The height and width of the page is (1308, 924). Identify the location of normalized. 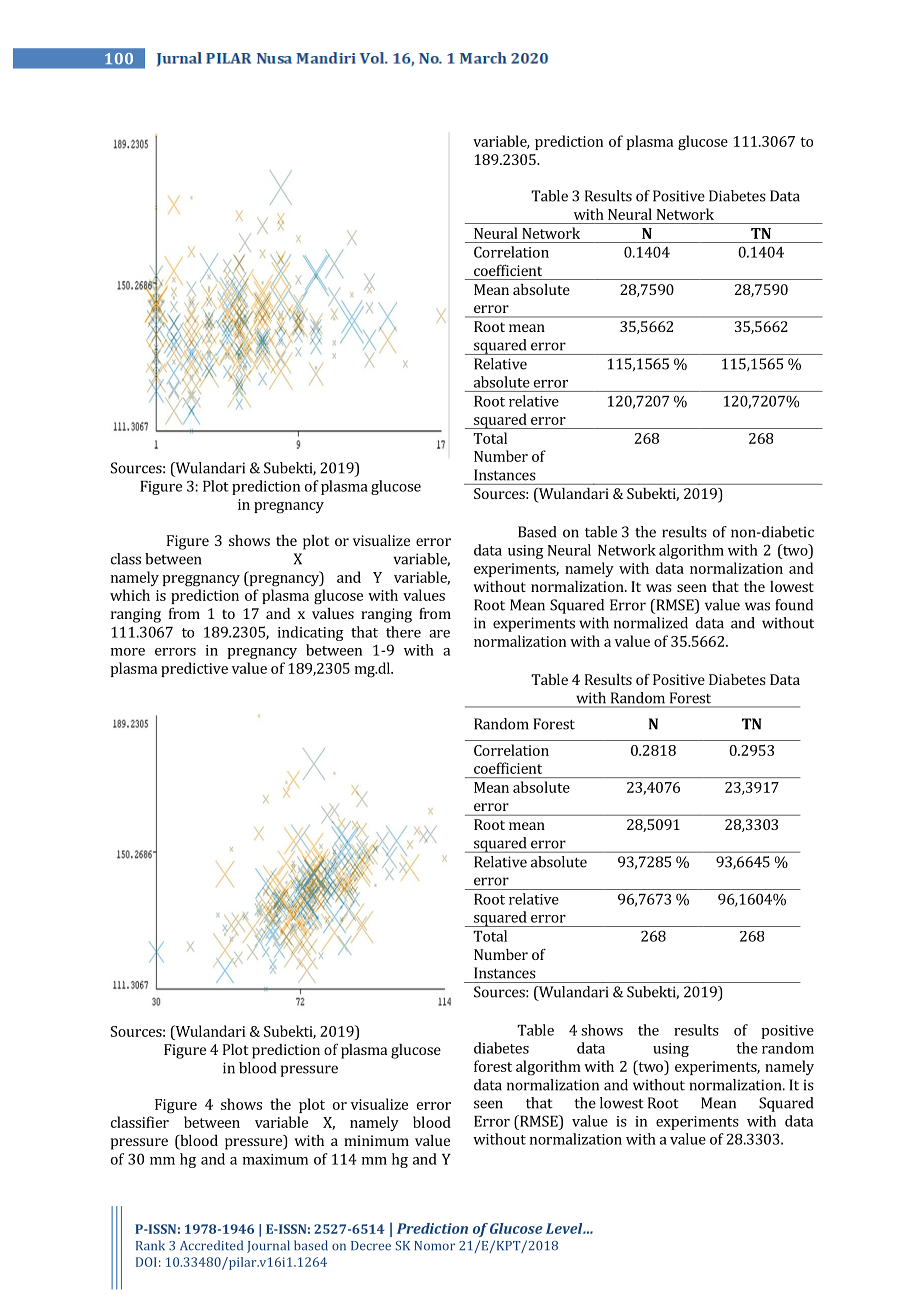
(651, 623).
